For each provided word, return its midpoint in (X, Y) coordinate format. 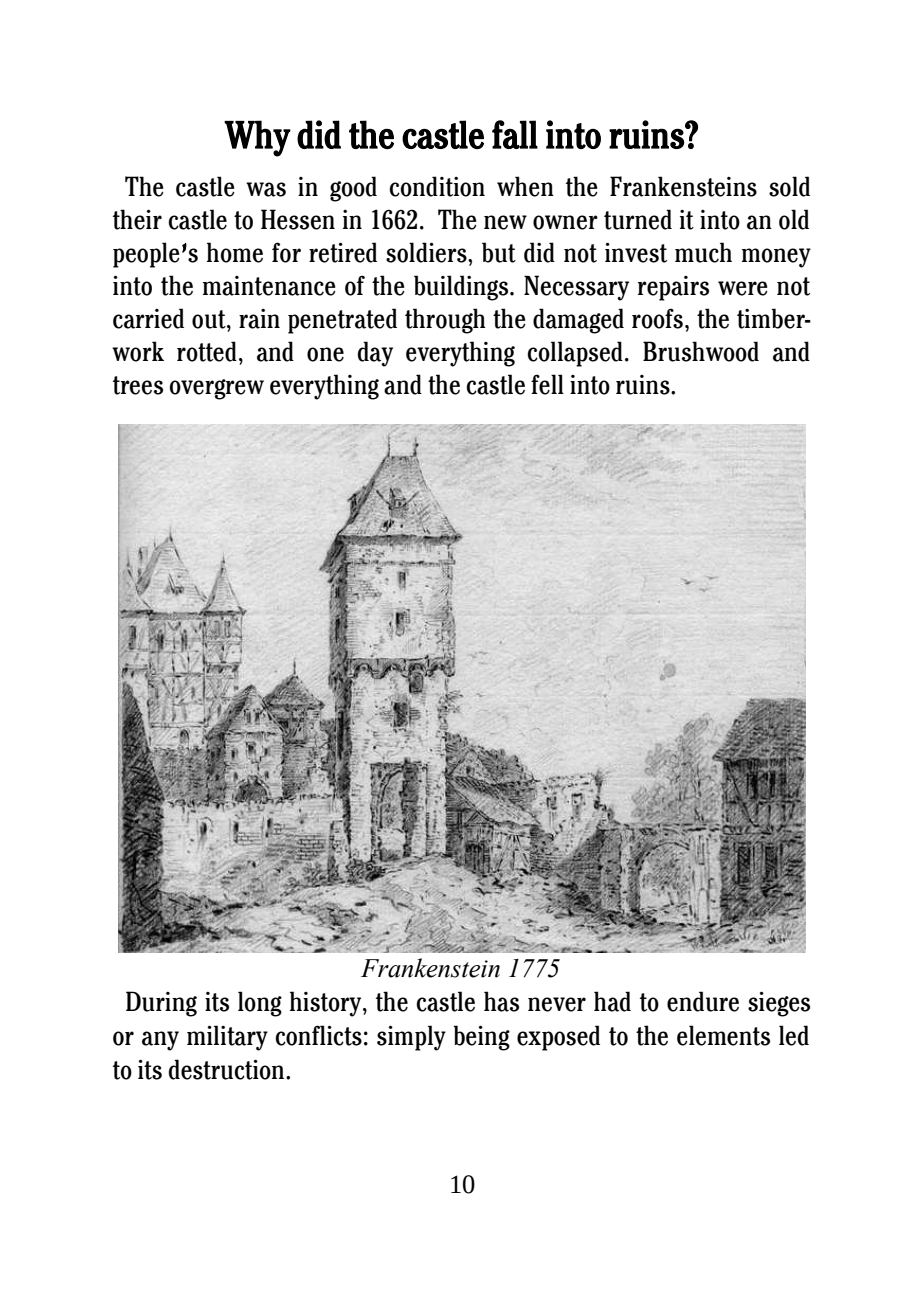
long (260, 1004)
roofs (657, 318)
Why (257, 138)
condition (437, 186)
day (375, 354)
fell (547, 384)
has (501, 1001)
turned (638, 219)
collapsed (575, 354)
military (227, 1038)
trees (138, 385)
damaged (578, 321)
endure (703, 1001)
